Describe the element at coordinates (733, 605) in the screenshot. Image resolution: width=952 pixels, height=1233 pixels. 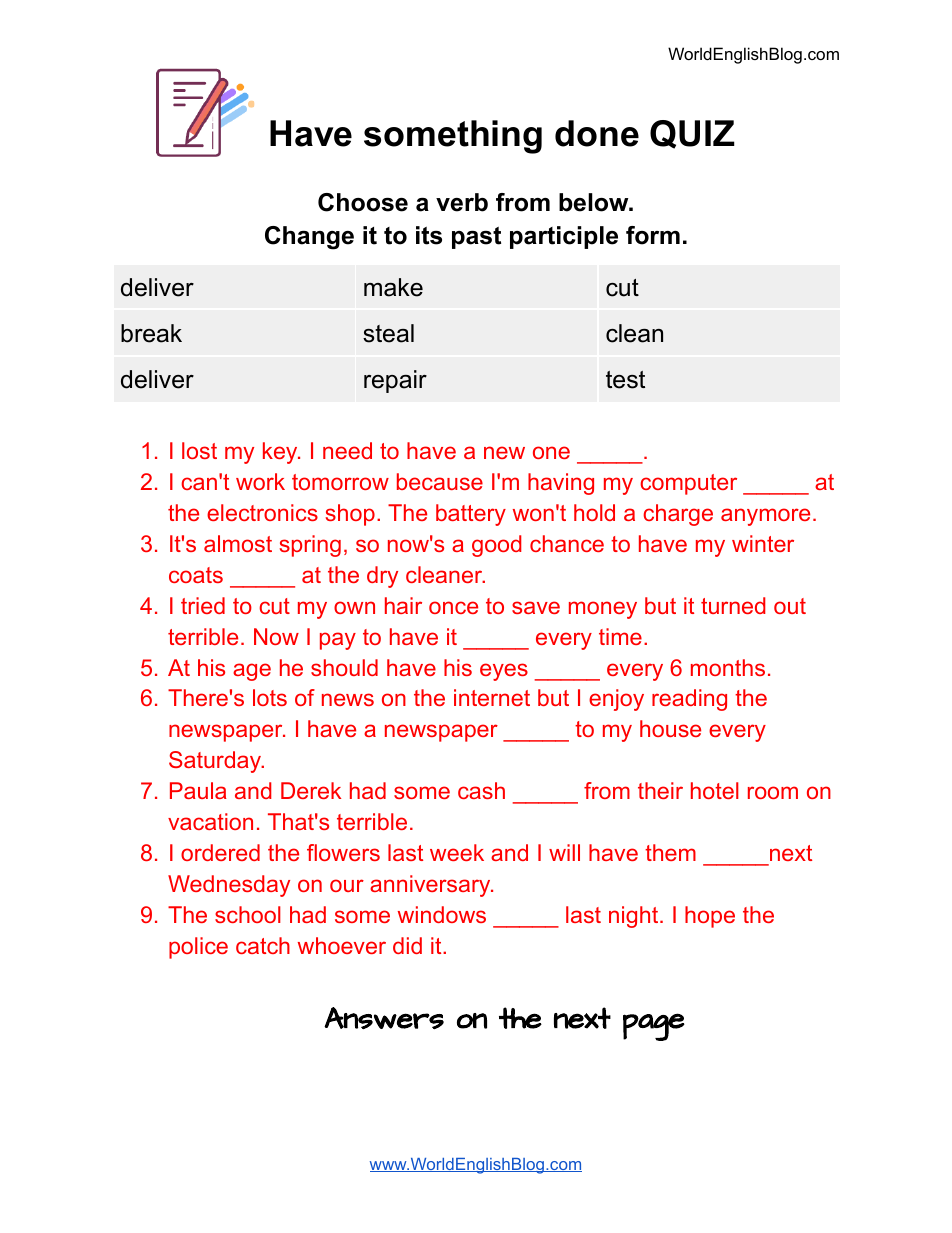
I see `turned` at that location.
